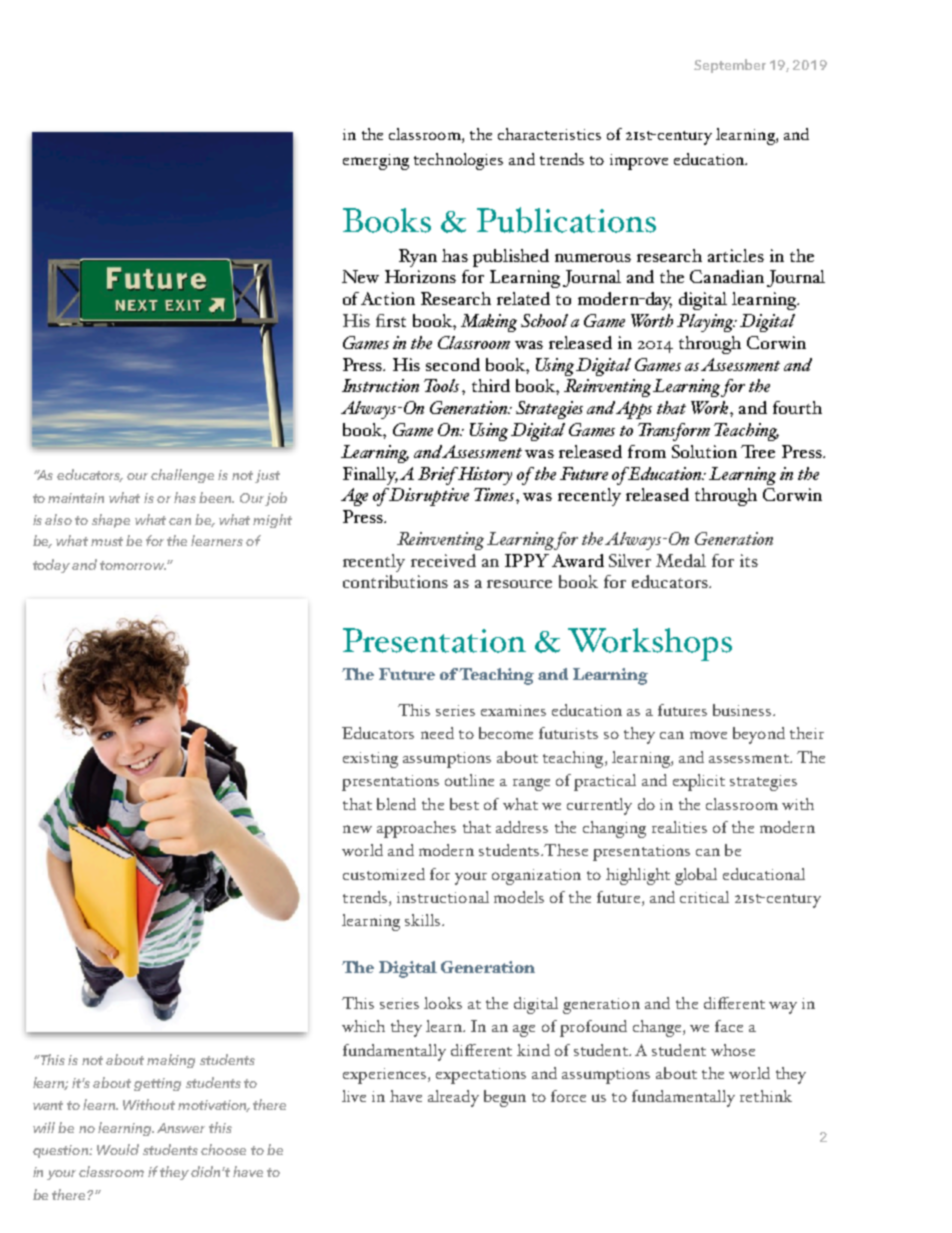 Image resolution: width=952 pixels, height=1233 pixels. What do you see at coordinates (118, 1149) in the image?
I see `Would` at bounding box center [118, 1149].
